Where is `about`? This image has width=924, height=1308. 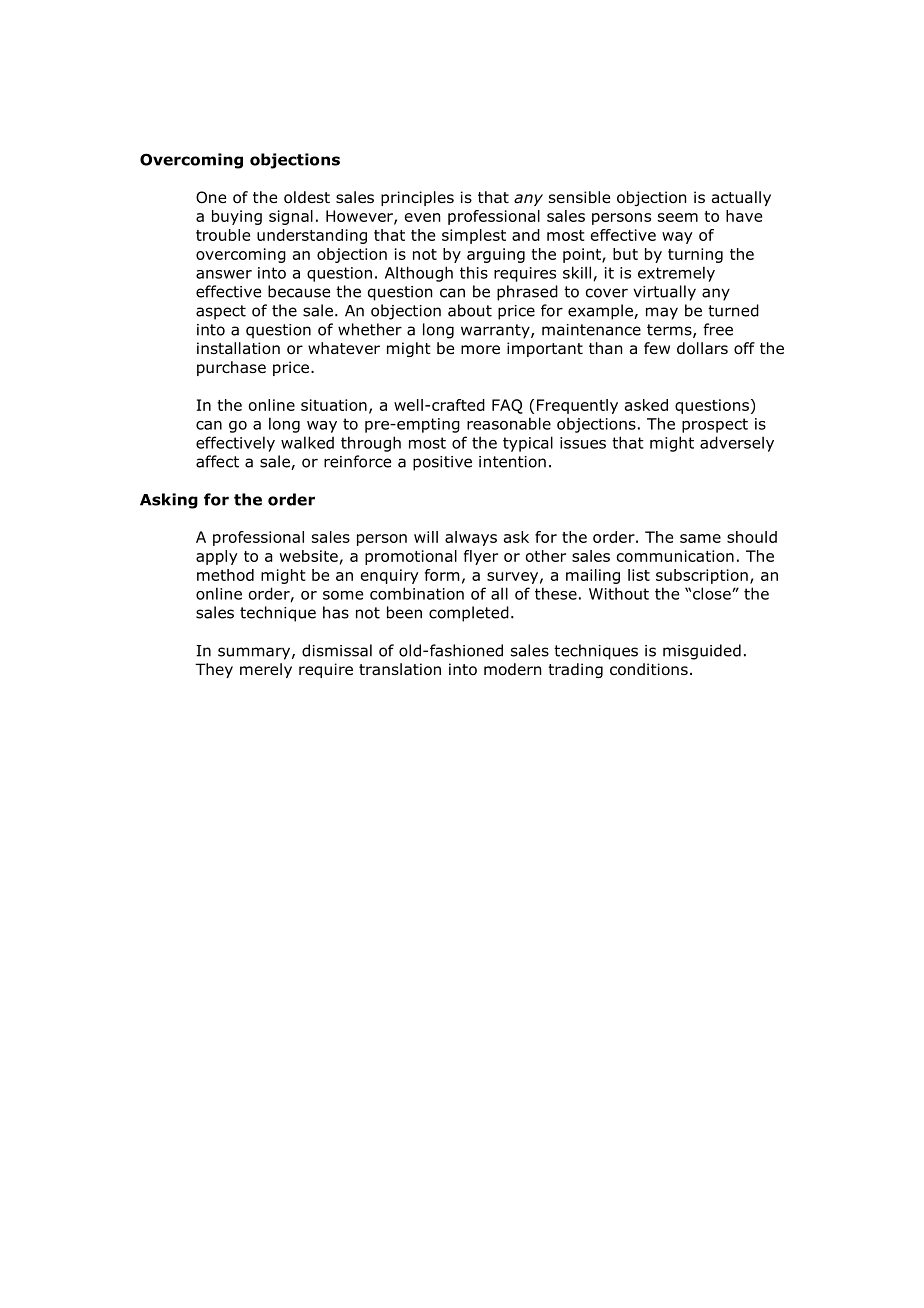
about is located at coordinates (470, 310).
